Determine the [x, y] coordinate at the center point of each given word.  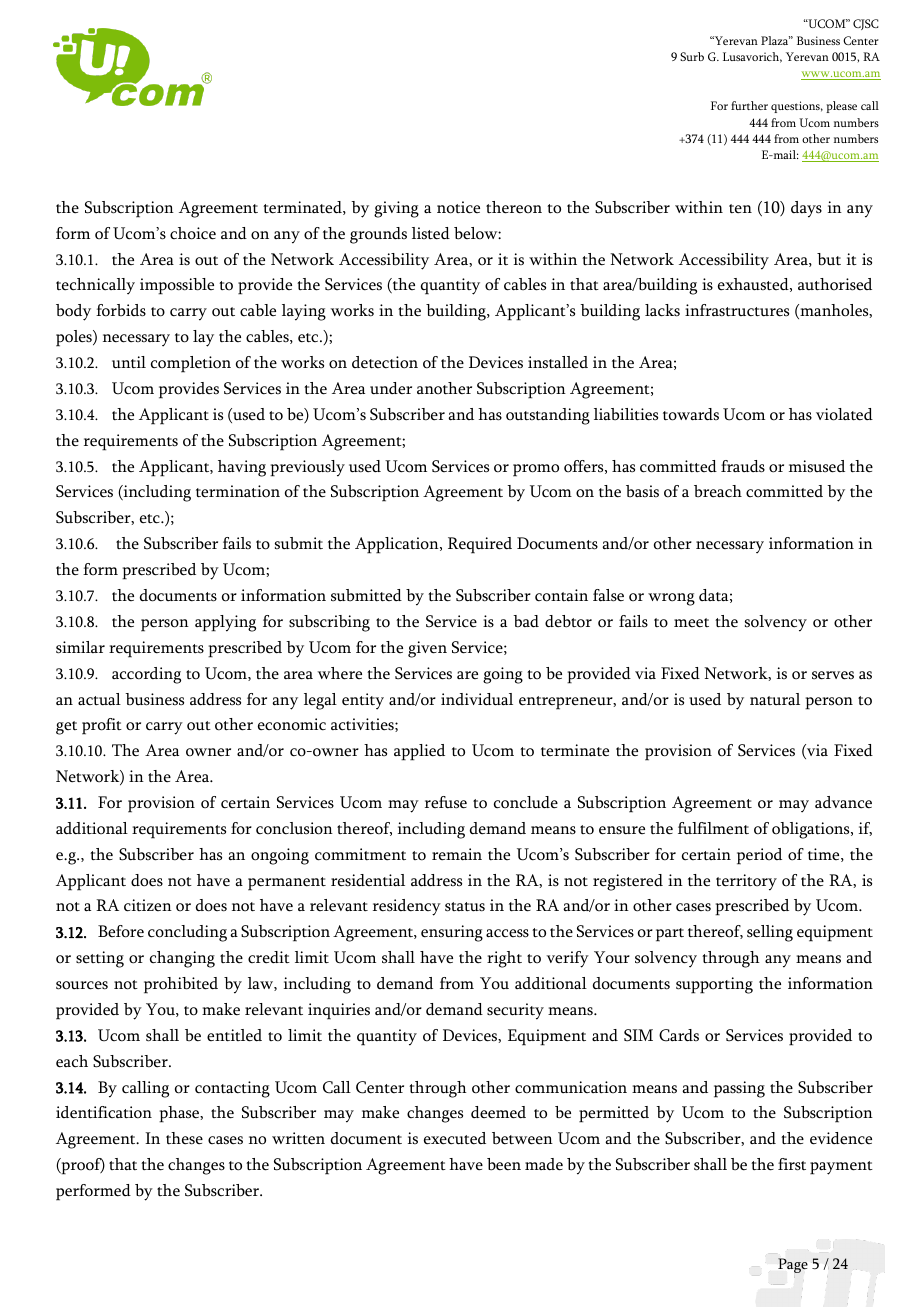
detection [385, 362]
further [749, 105]
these [184, 1138]
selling [770, 933]
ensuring [452, 933]
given [427, 649]
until [129, 362]
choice [193, 233]
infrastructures [737, 310]
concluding [187, 933]
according [146, 675]
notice [458, 207]
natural [775, 699]
